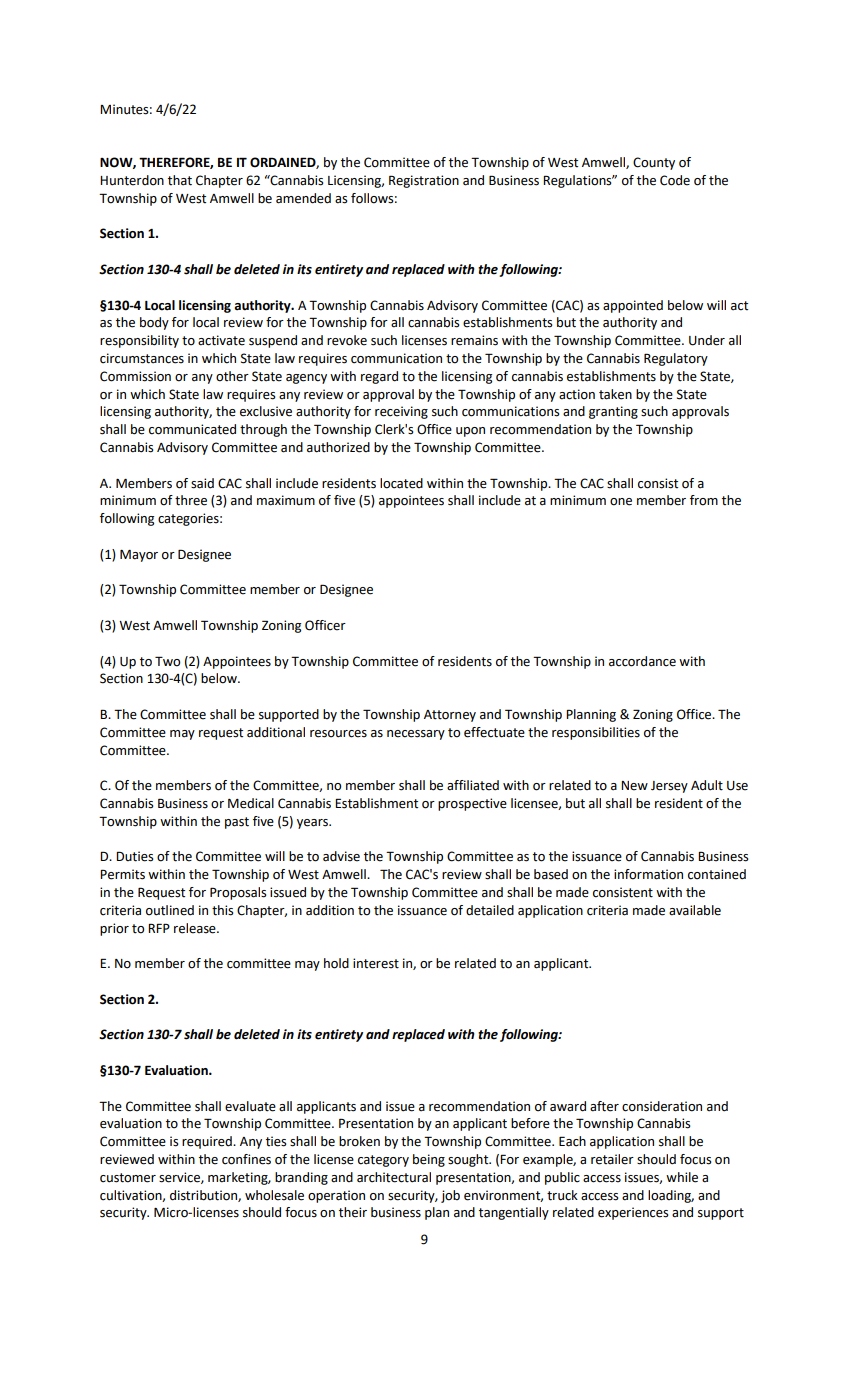  Describe the element at coordinates (450, 716) in the image. I see `Attorney` at that location.
